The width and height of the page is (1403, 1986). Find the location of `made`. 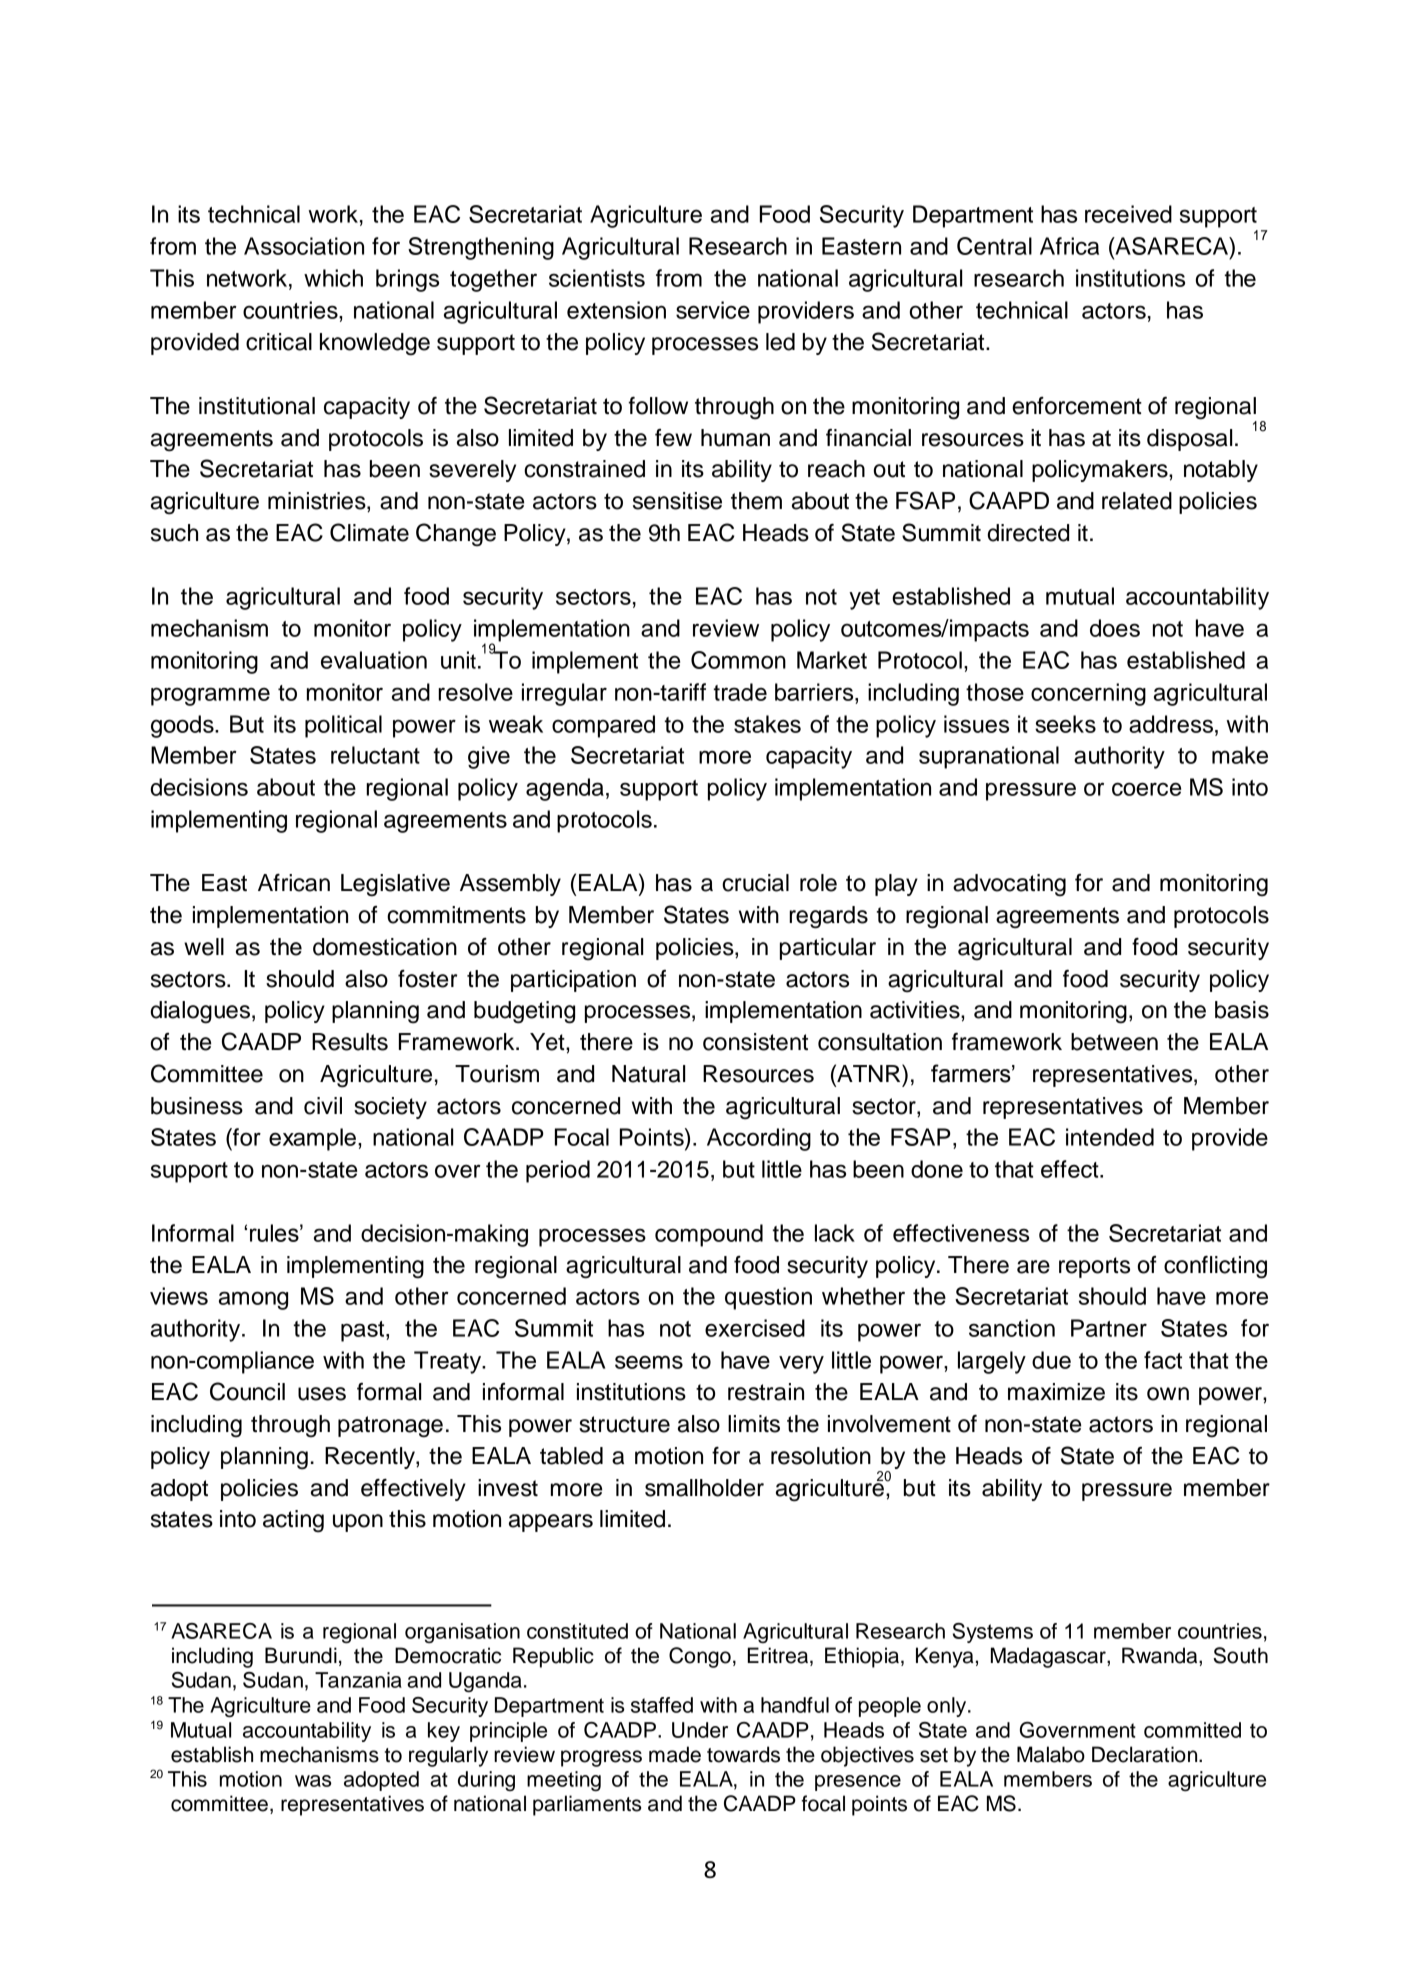

made is located at coordinates (675, 1754).
